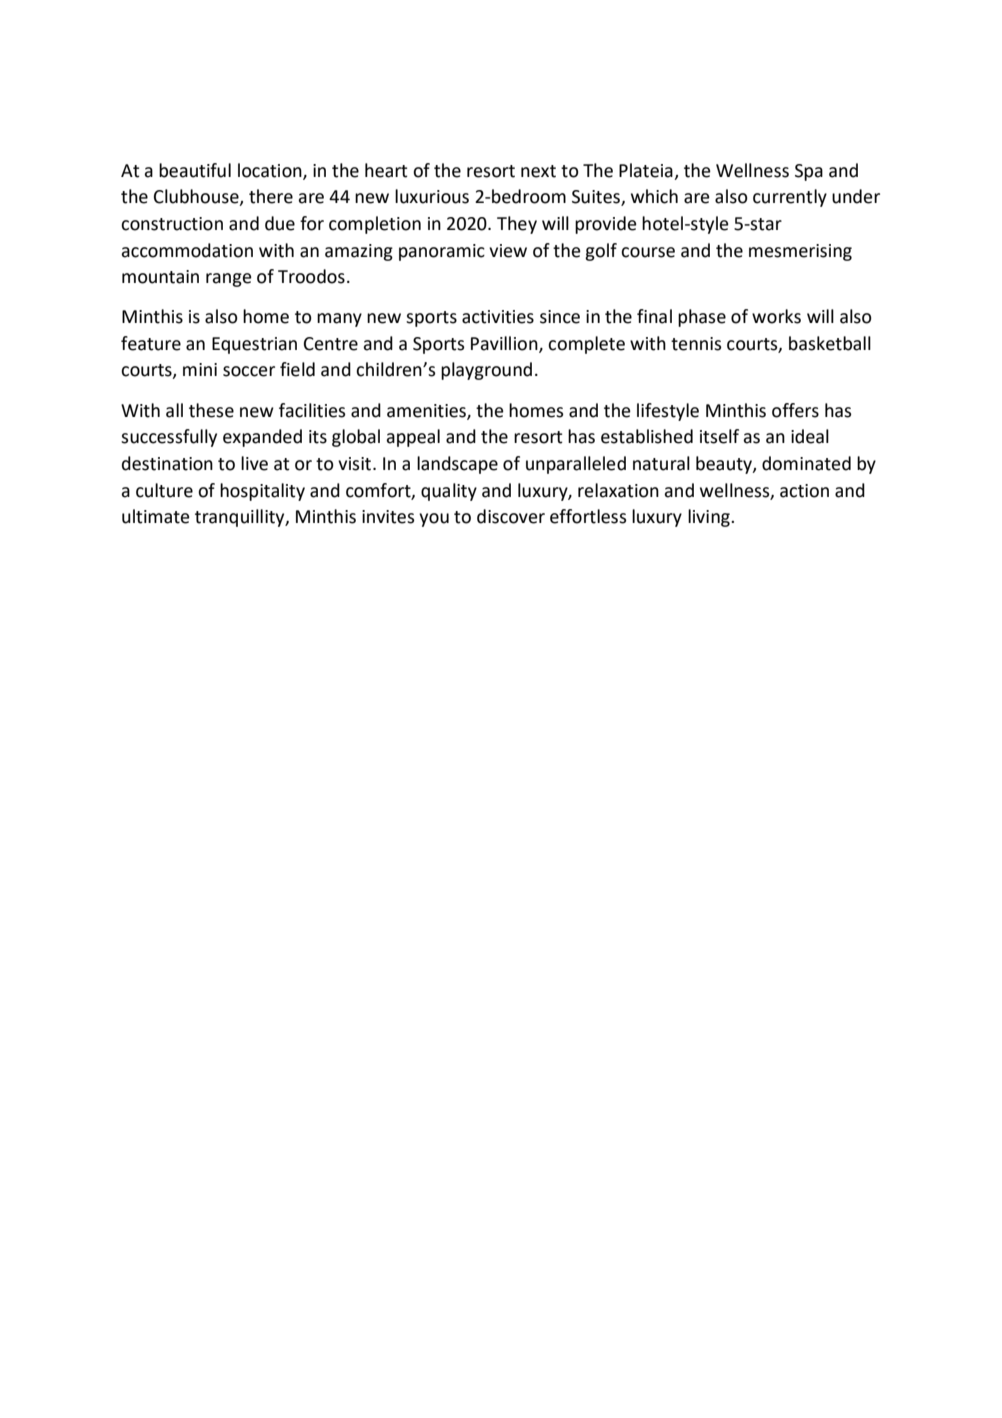 The image size is (1002, 1418). Describe the element at coordinates (538, 171) in the document. I see `next` at that location.
